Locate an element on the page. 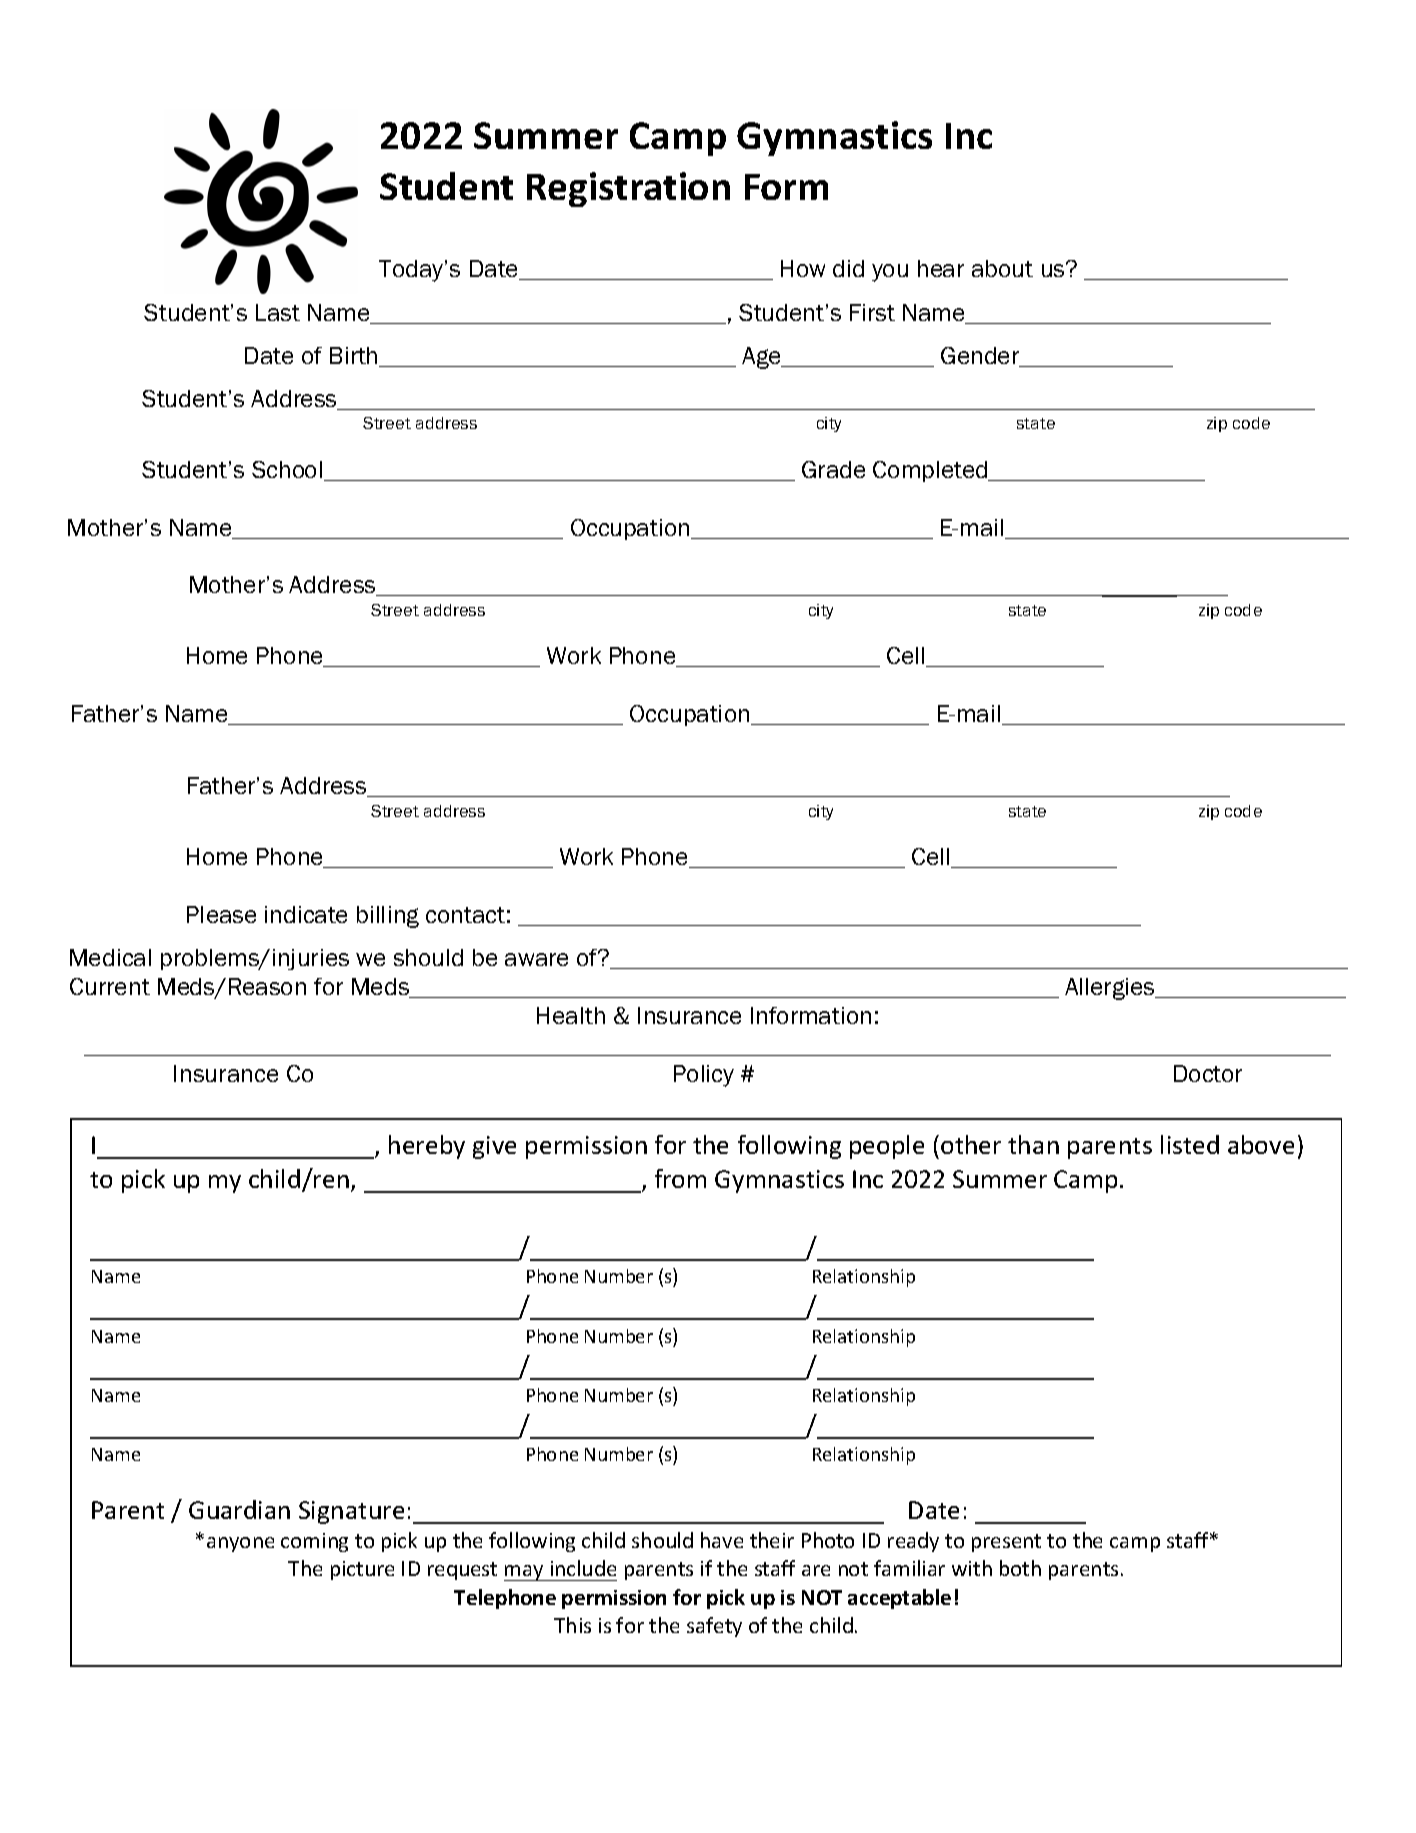 The height and width of the document is (1833, 1416). than is located at coordinates (1033, 1144).
